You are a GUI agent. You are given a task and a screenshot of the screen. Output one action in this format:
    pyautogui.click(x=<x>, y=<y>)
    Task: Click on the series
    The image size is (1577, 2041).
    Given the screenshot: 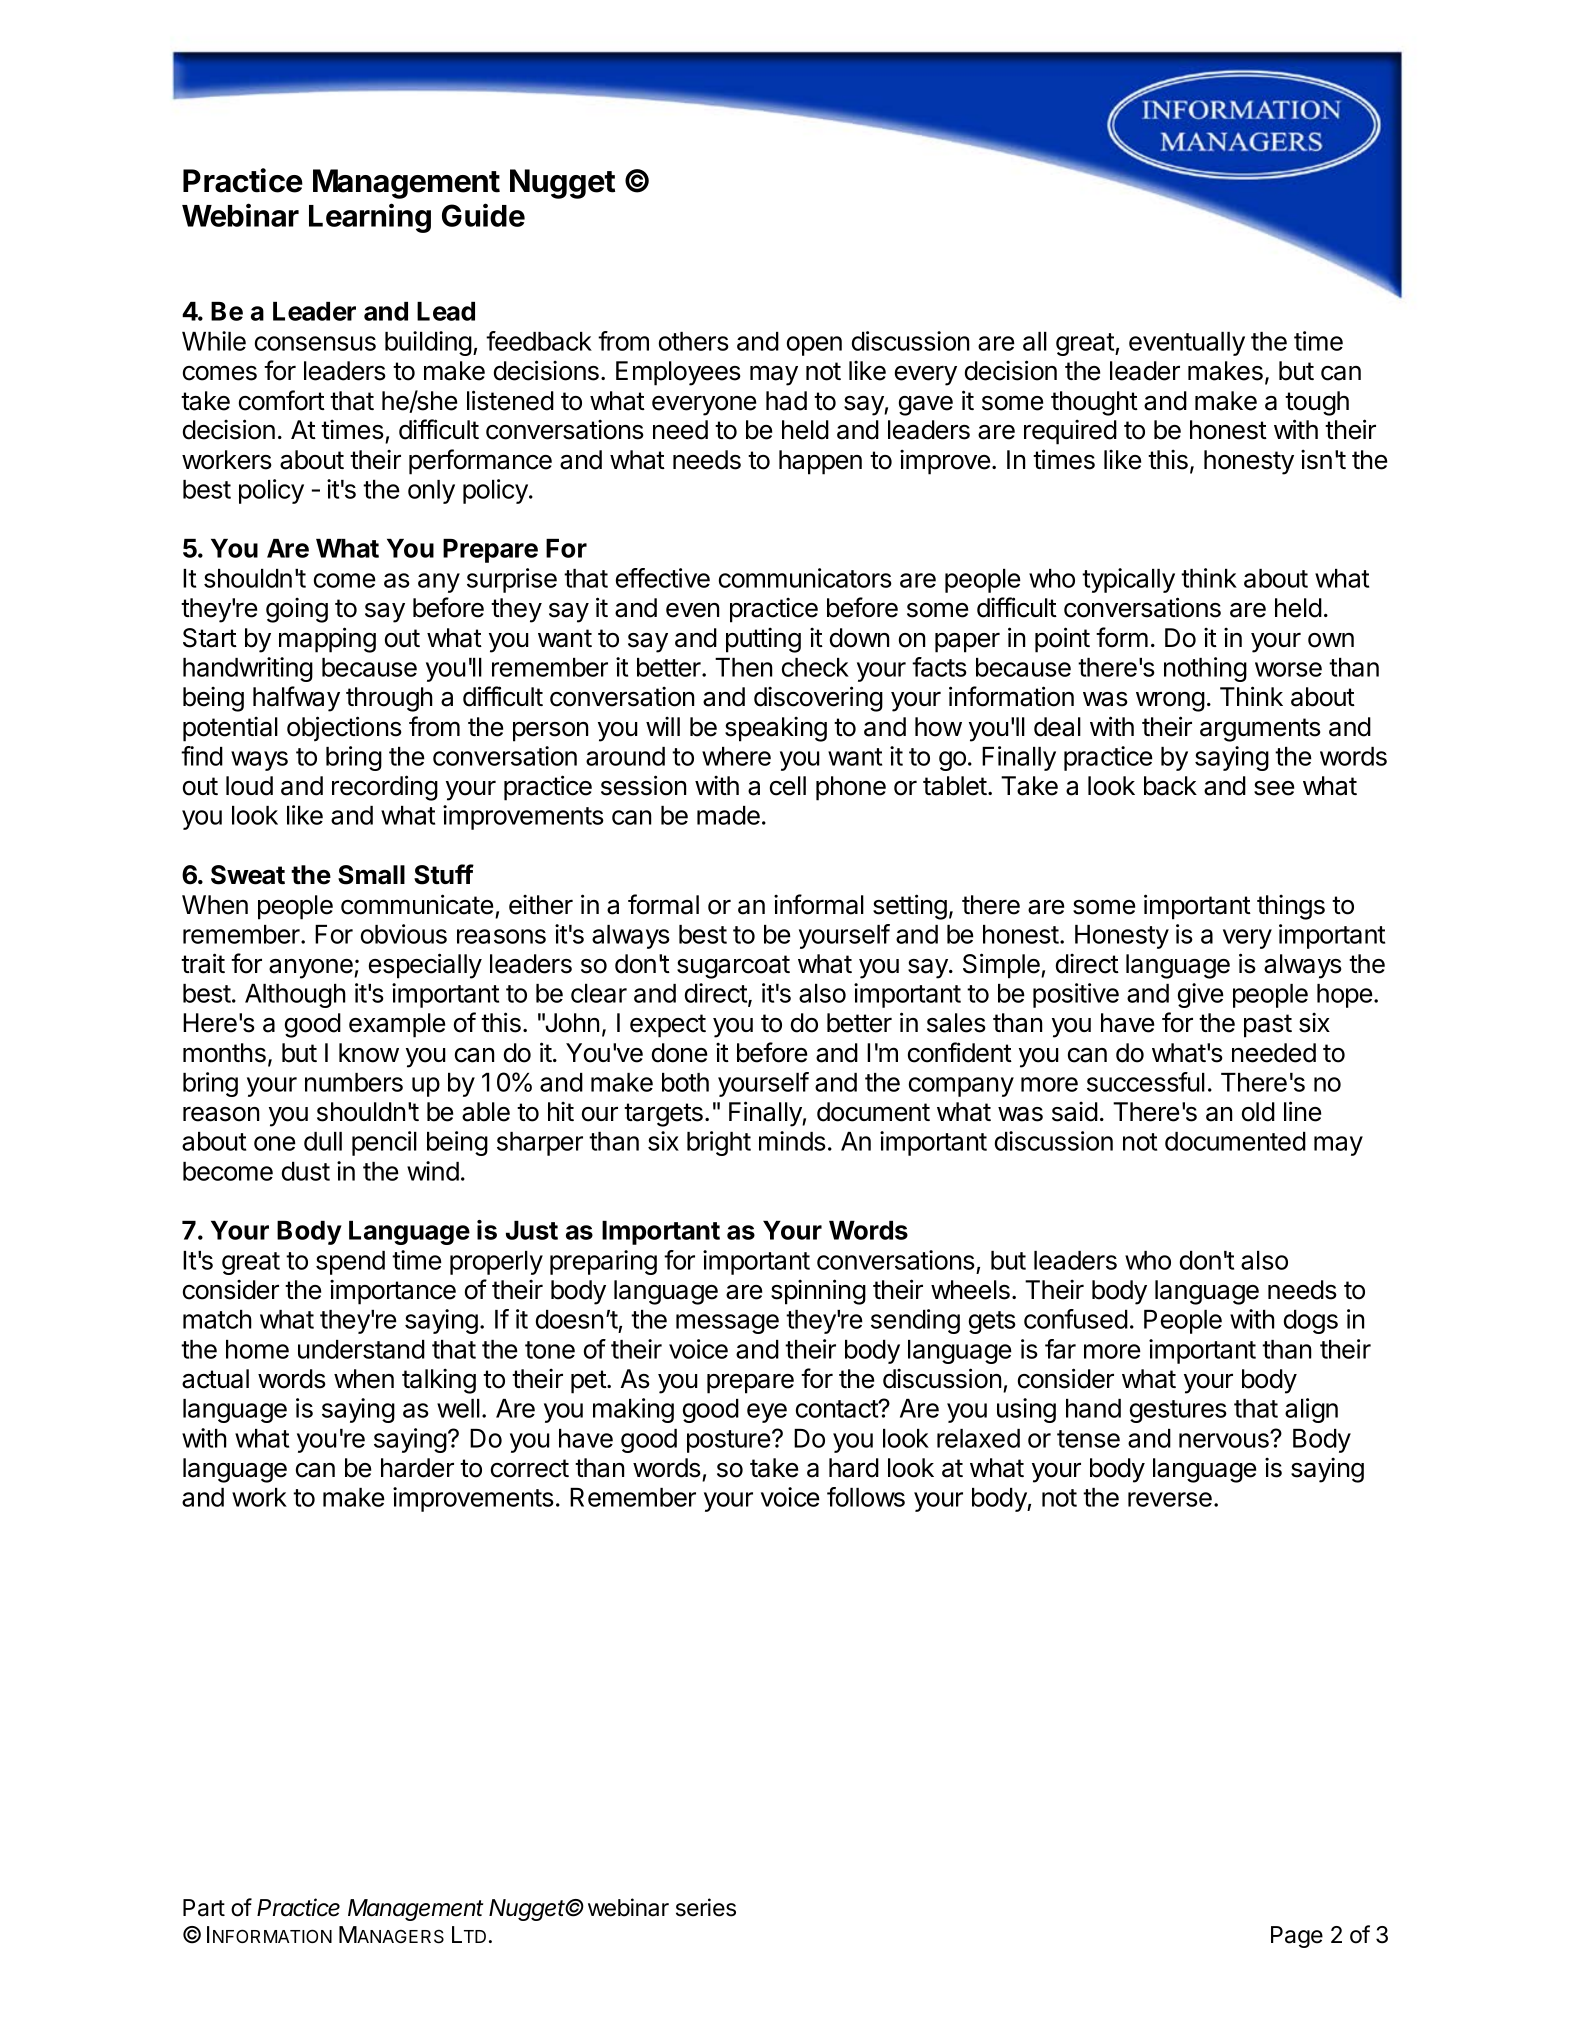 What is the action you would take?
    pyautogui.click(x=706, y=1907)
